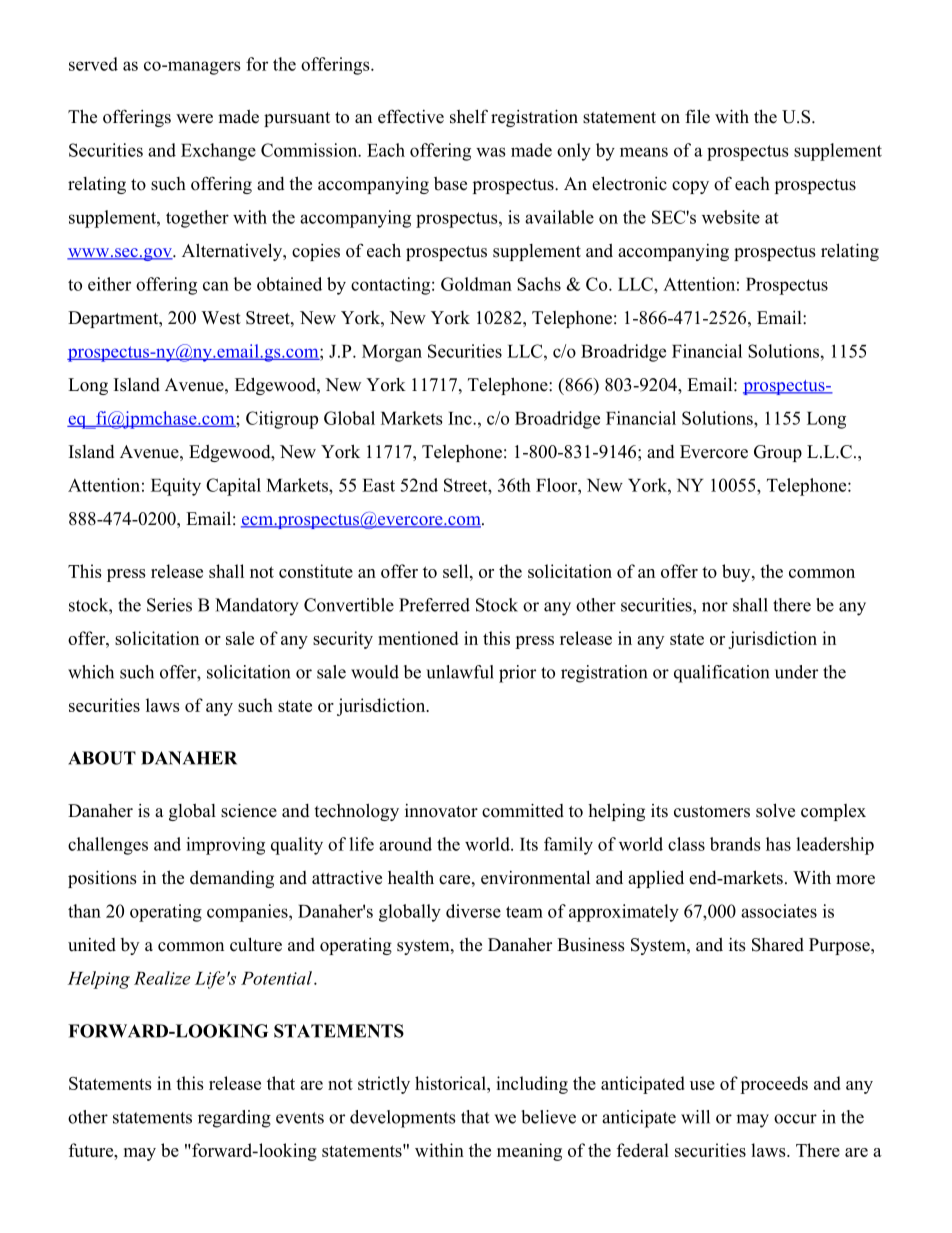  What do you see at coordinates (194, 119) in the image?
I see `were` at bounding box center [194, 119].
